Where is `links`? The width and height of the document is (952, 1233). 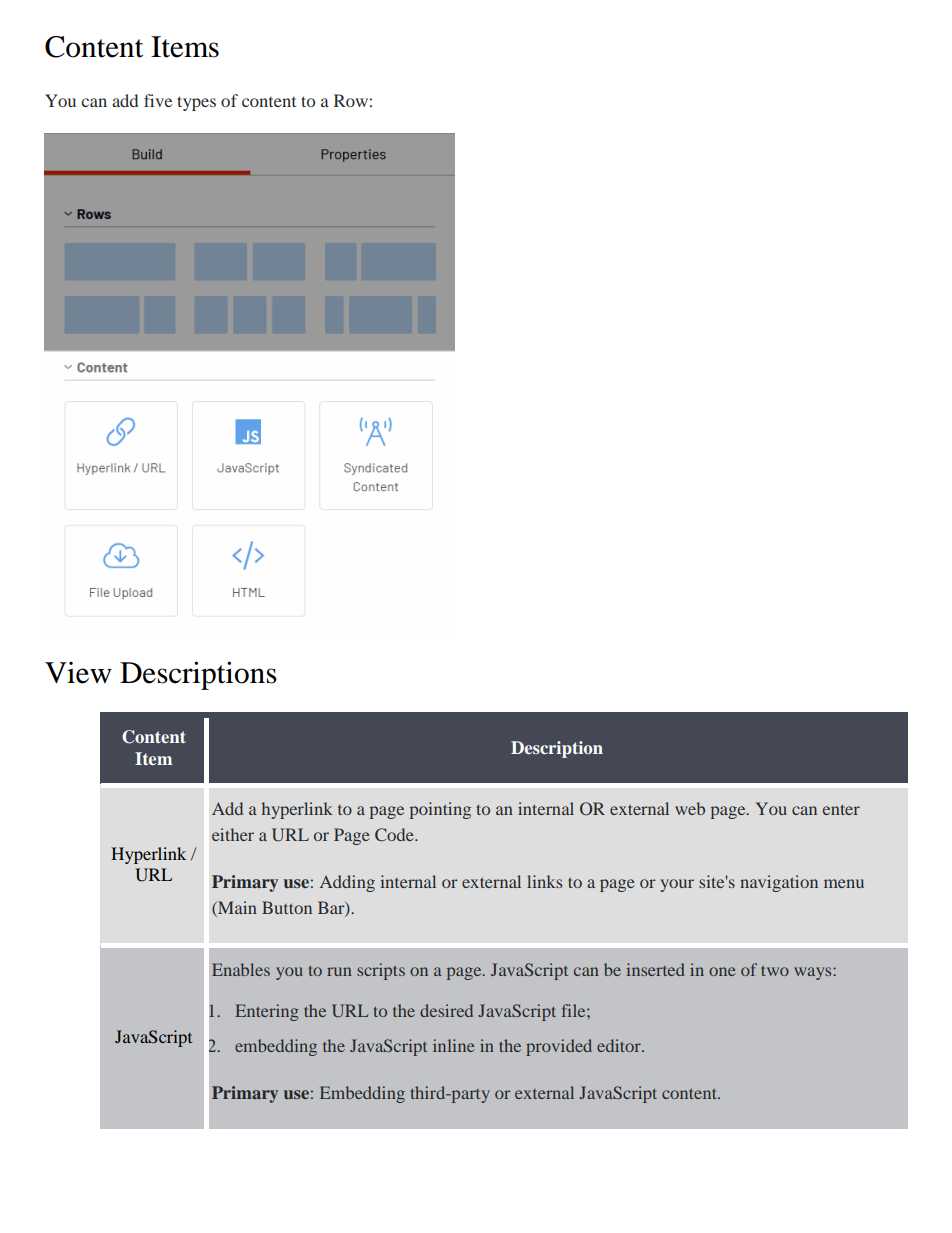
links is located at coordinates (544, 881).
